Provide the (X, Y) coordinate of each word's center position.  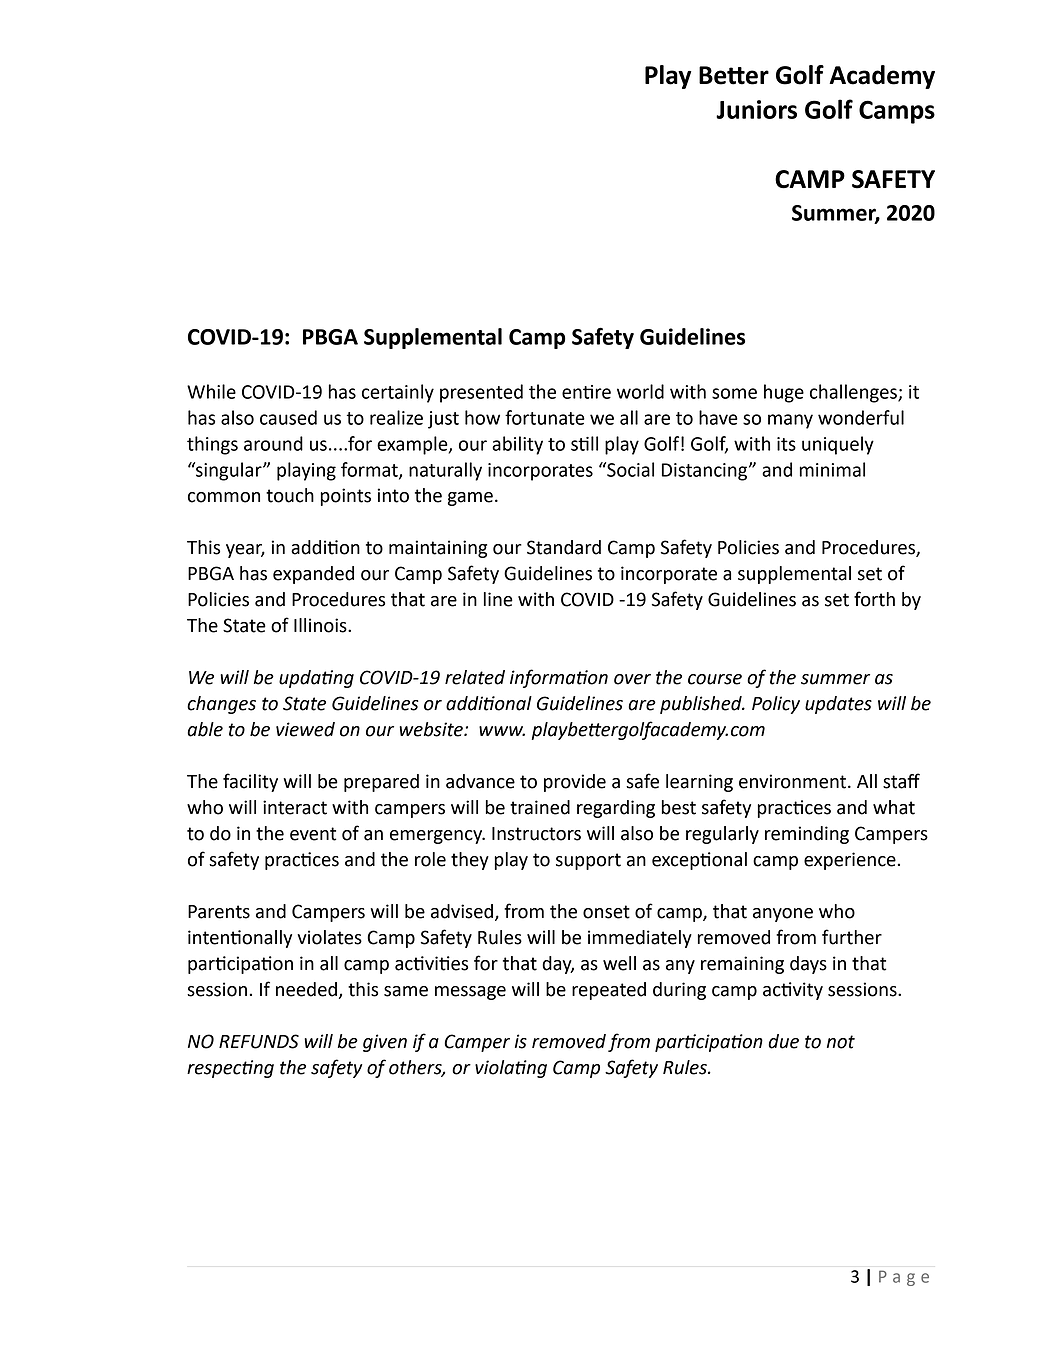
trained (540, 807)
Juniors (756, 109)
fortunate (545, 417)
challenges (854, 393)
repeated (609, 991)
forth (874, 599)
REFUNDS (259, 1041)
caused (288, 417)
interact (295, 807)
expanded (313, 575)
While (211, 391)
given (385, 1043)
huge (784, 393)
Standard (564, 547)
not (841, 1042)
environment (794, 781)
